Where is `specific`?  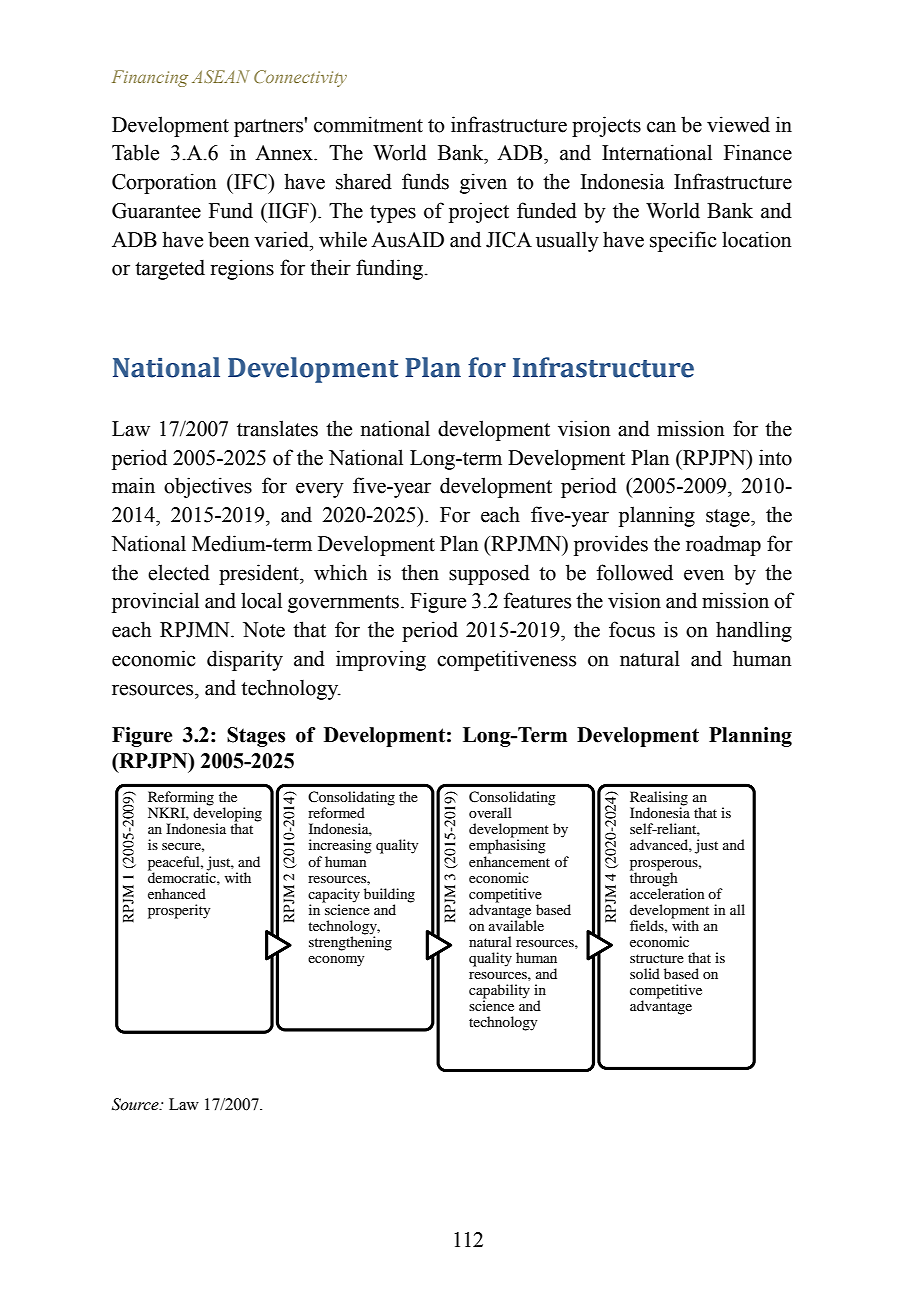 specific is located at coordinates (683, 241).
